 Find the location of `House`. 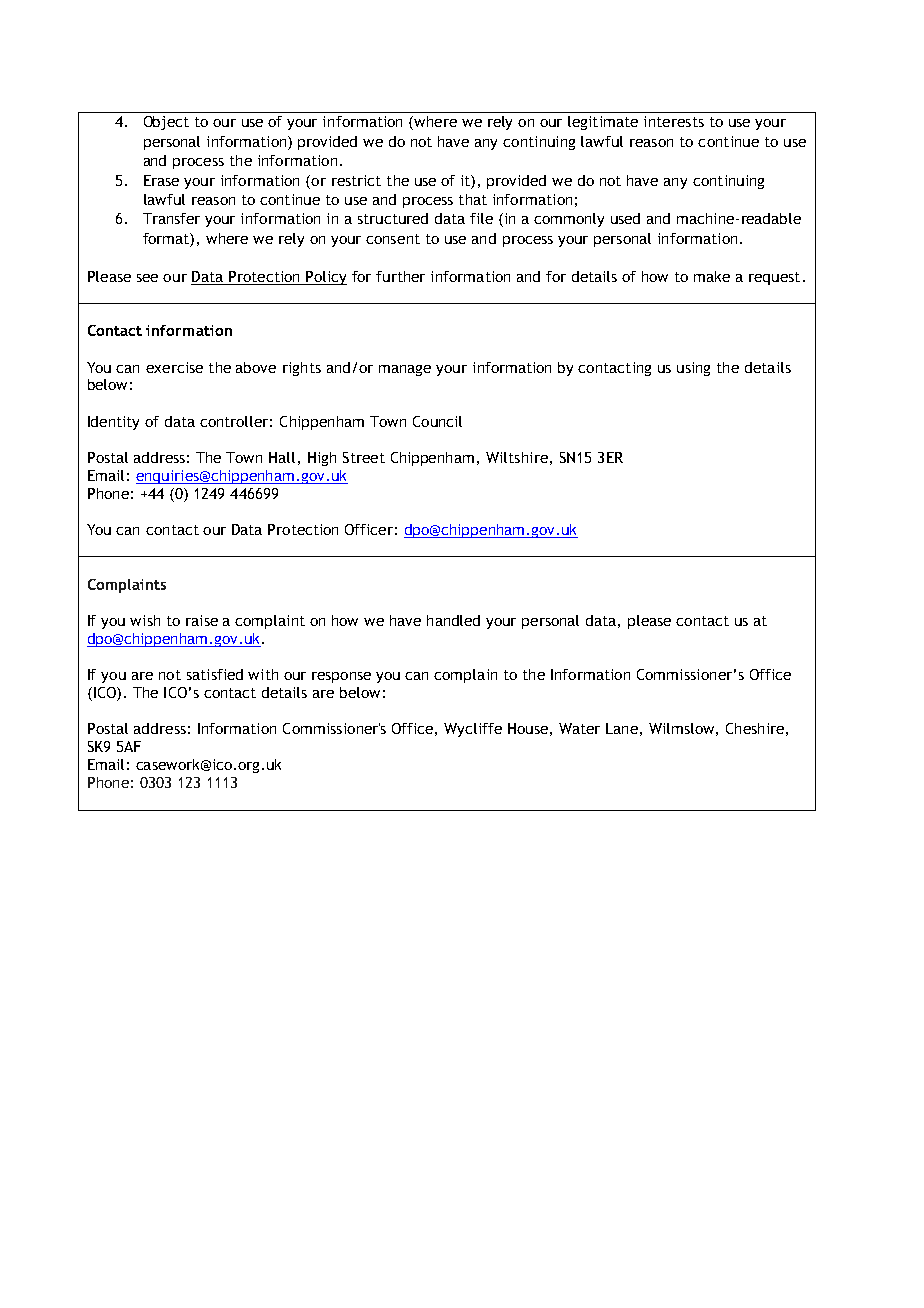

House is located at coordinates (528, 728).
